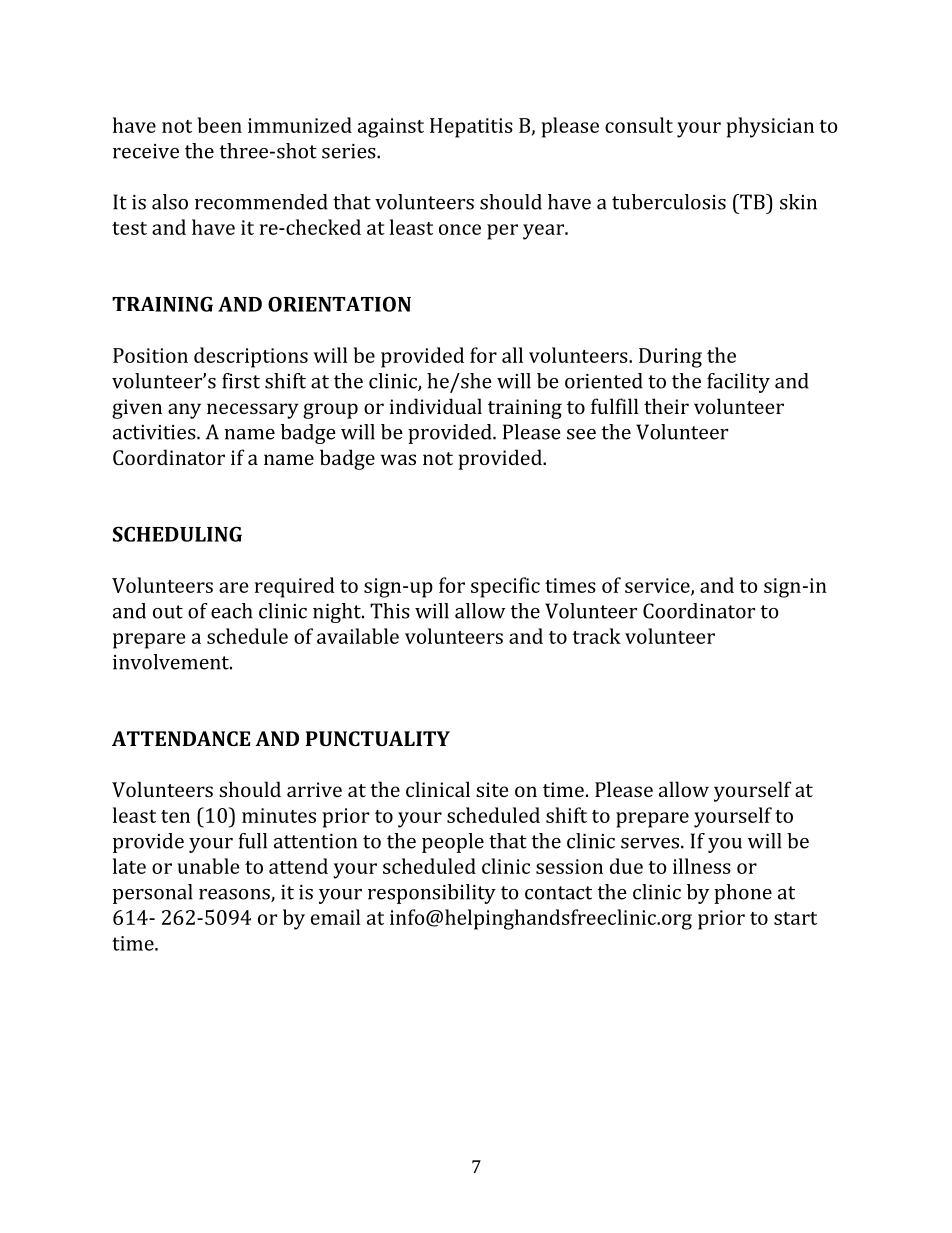 This page has width=952, height=1233. Describe the element at coordinates (251, 357) in the page. I see `descriptions` at that location.
